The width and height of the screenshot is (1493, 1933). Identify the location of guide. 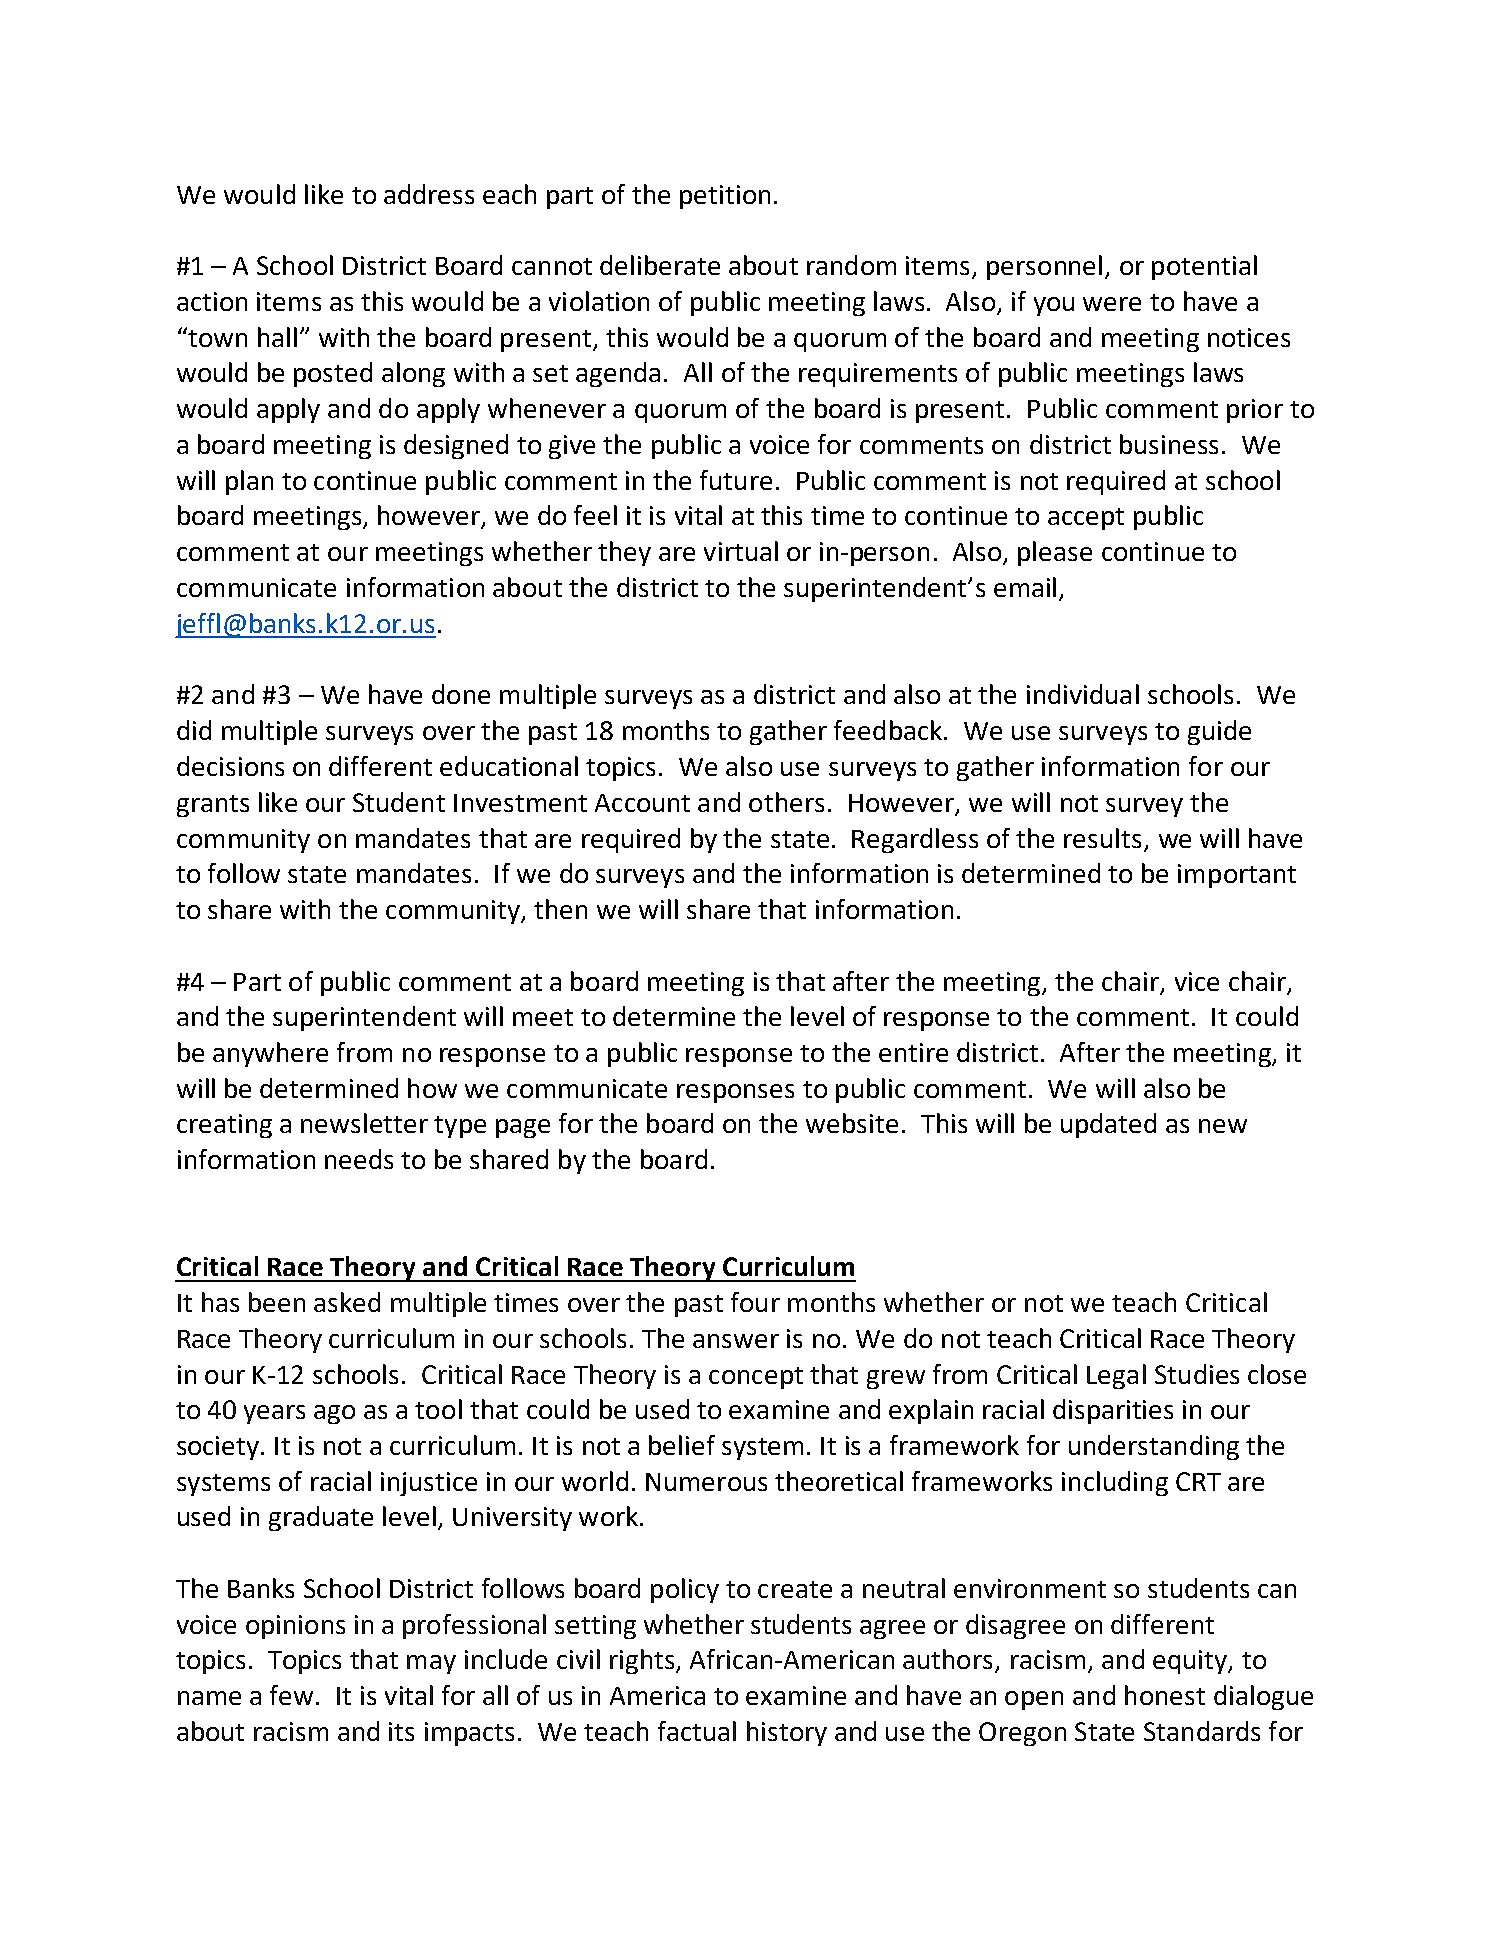
(1219, 732).
